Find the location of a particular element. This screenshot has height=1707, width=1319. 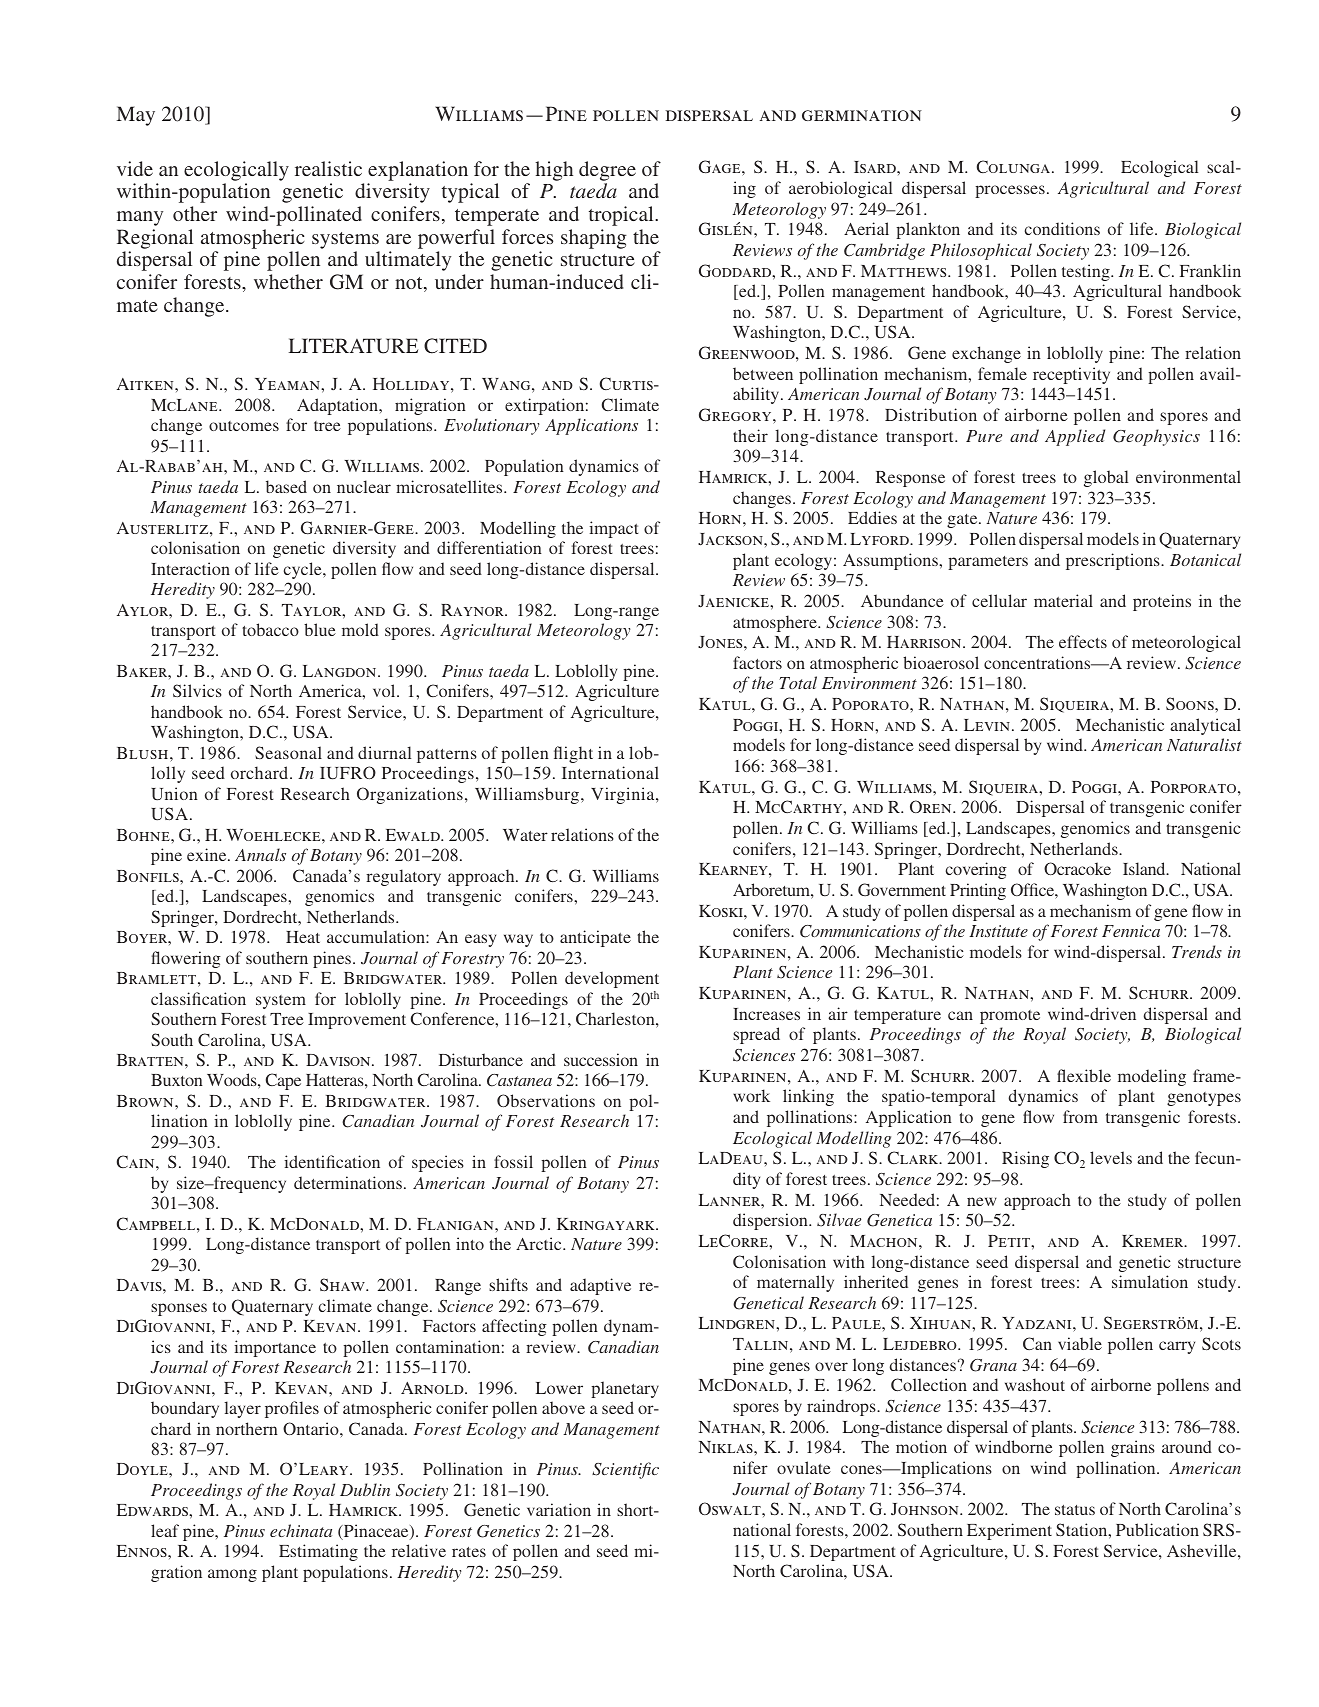

Estimating is located at coordinates (318, 1552).
